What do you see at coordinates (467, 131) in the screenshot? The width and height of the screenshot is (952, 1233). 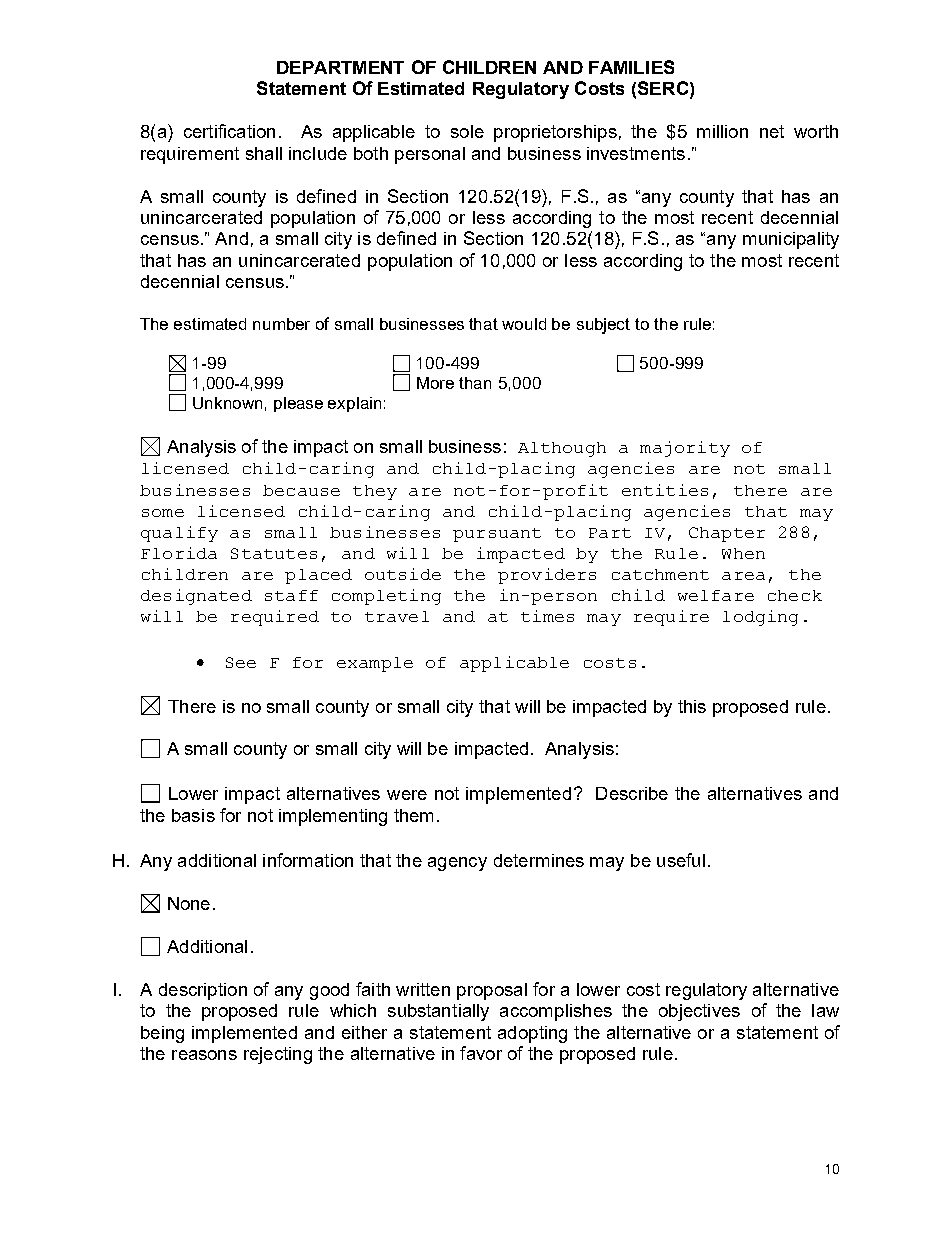 I see `sole` at bounding box center [467, 131].
